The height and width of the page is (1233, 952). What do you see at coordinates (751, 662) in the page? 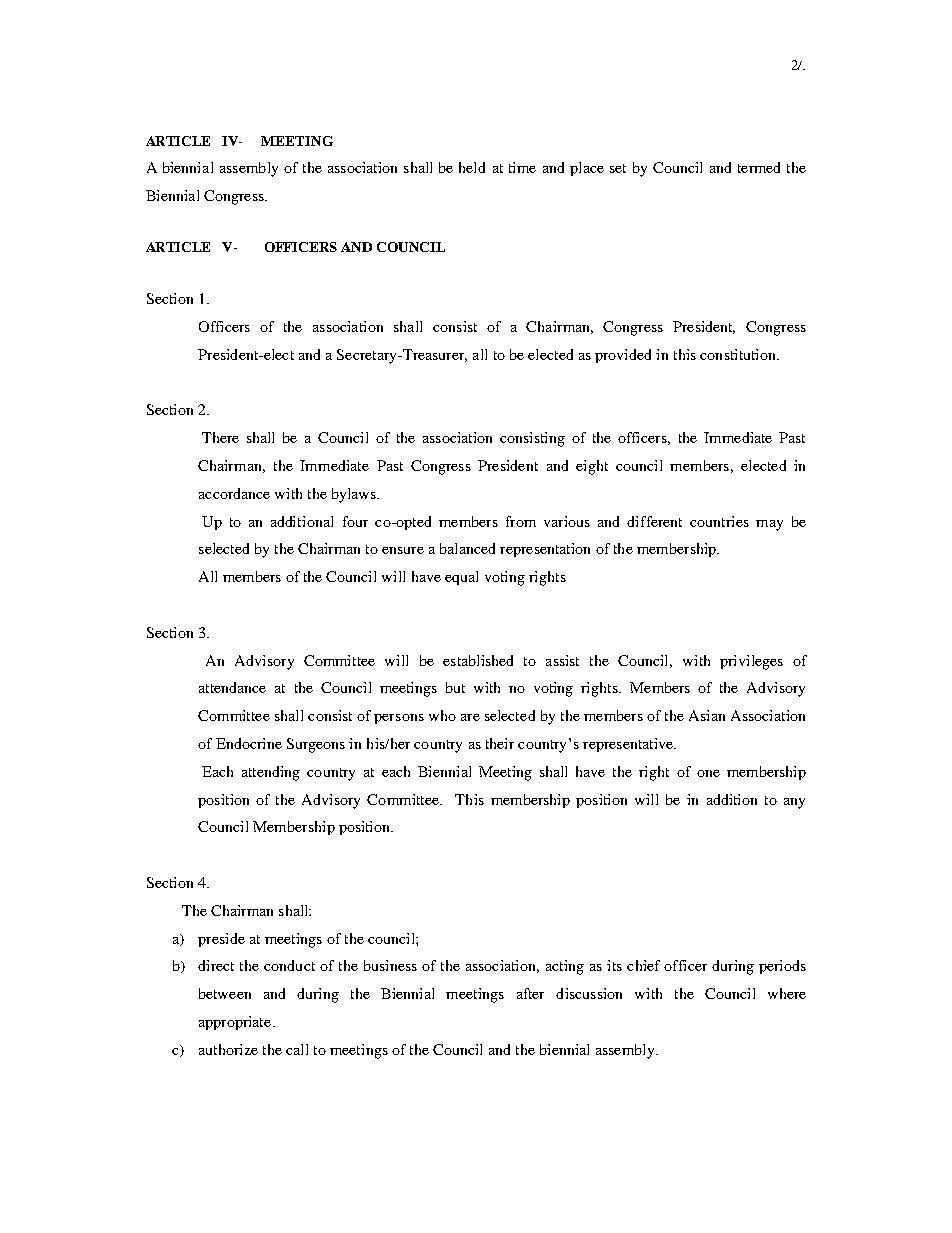
I see `privileges` at bounding box center [751, 662].
